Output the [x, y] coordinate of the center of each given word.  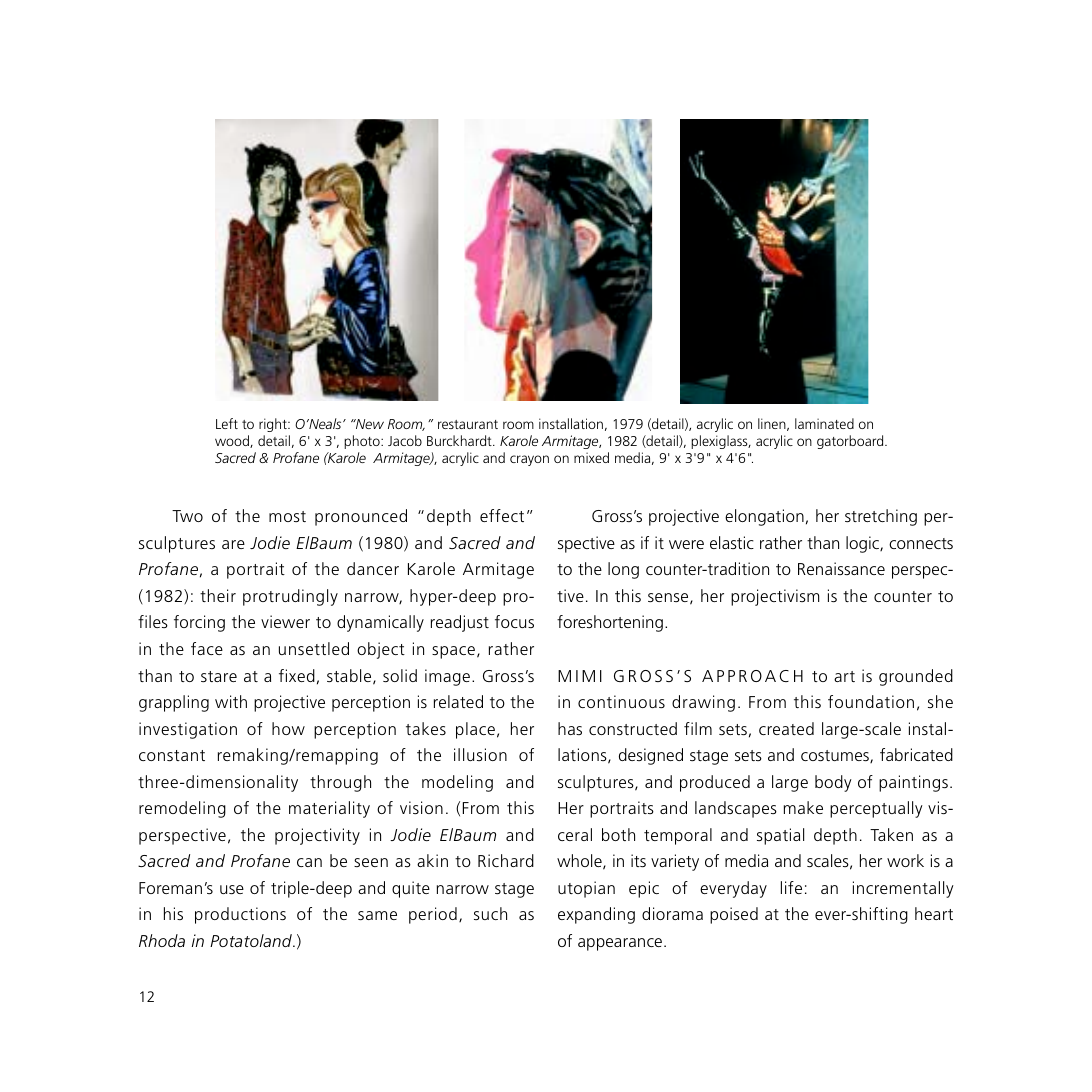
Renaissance [841, 568]
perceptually [876, 809]
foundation [871, 701]
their [218, 595]
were [686, 544]
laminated [824, 423]
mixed [591, 457]
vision [421, 807]
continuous [621, 701]
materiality [329, 809]
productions [240, 915]
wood [233, 441]
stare [219, 676]
